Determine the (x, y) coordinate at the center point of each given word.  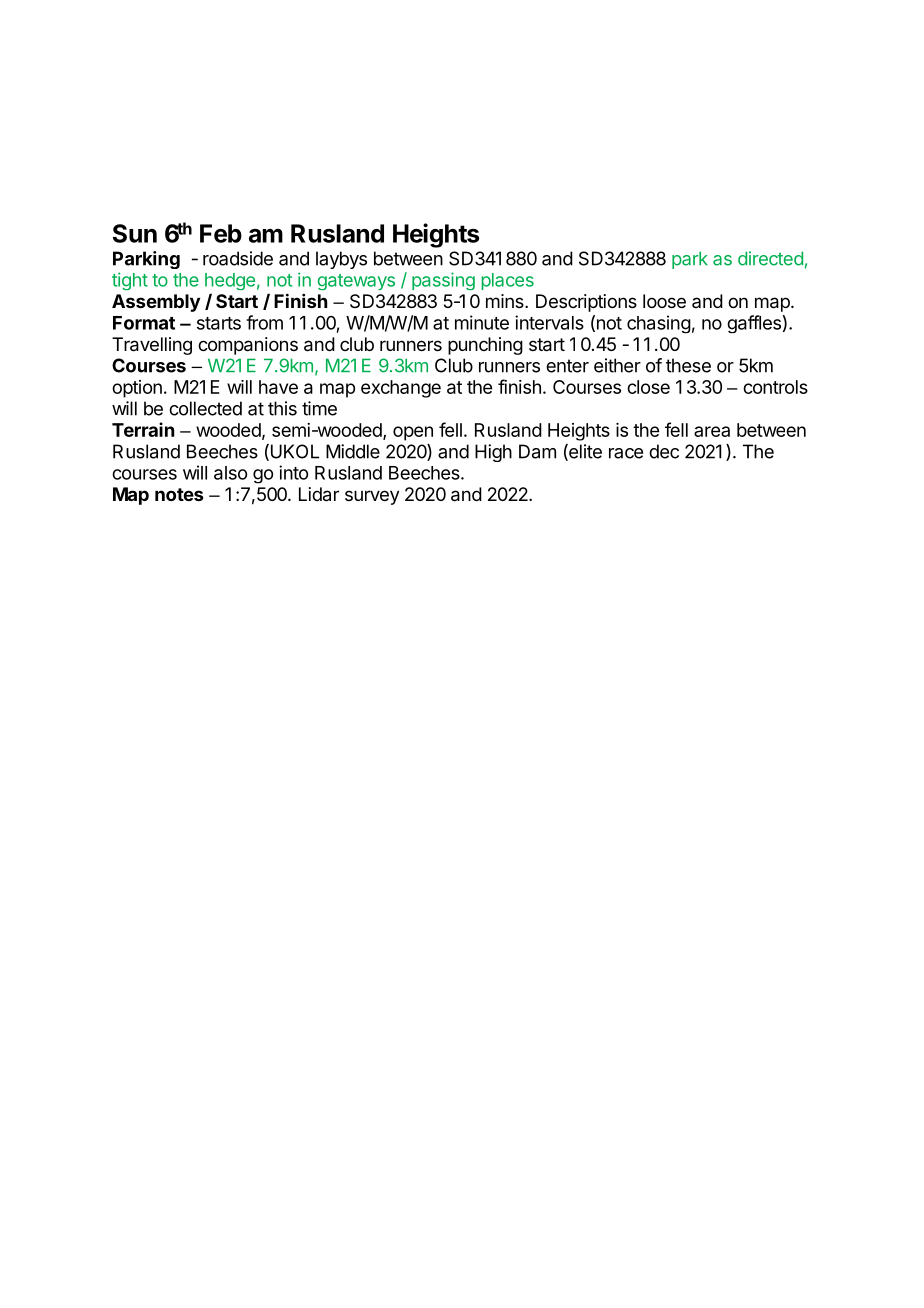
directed (770, 258)
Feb (221, 233)
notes (179, 494)
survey (372, 497)
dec (664, 451)
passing (443, 281)
